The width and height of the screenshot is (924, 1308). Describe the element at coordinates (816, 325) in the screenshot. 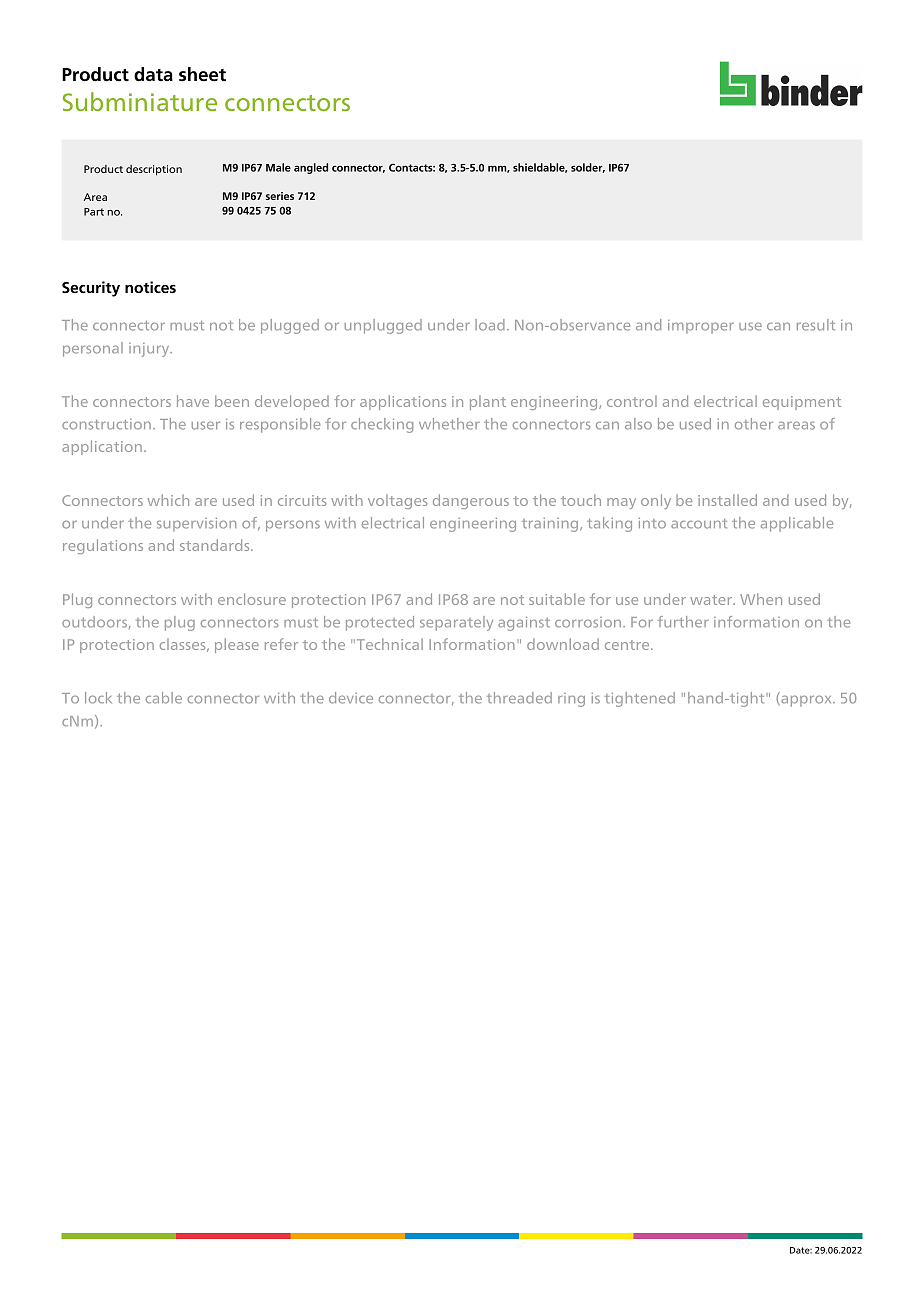

I see `result` at that location.
